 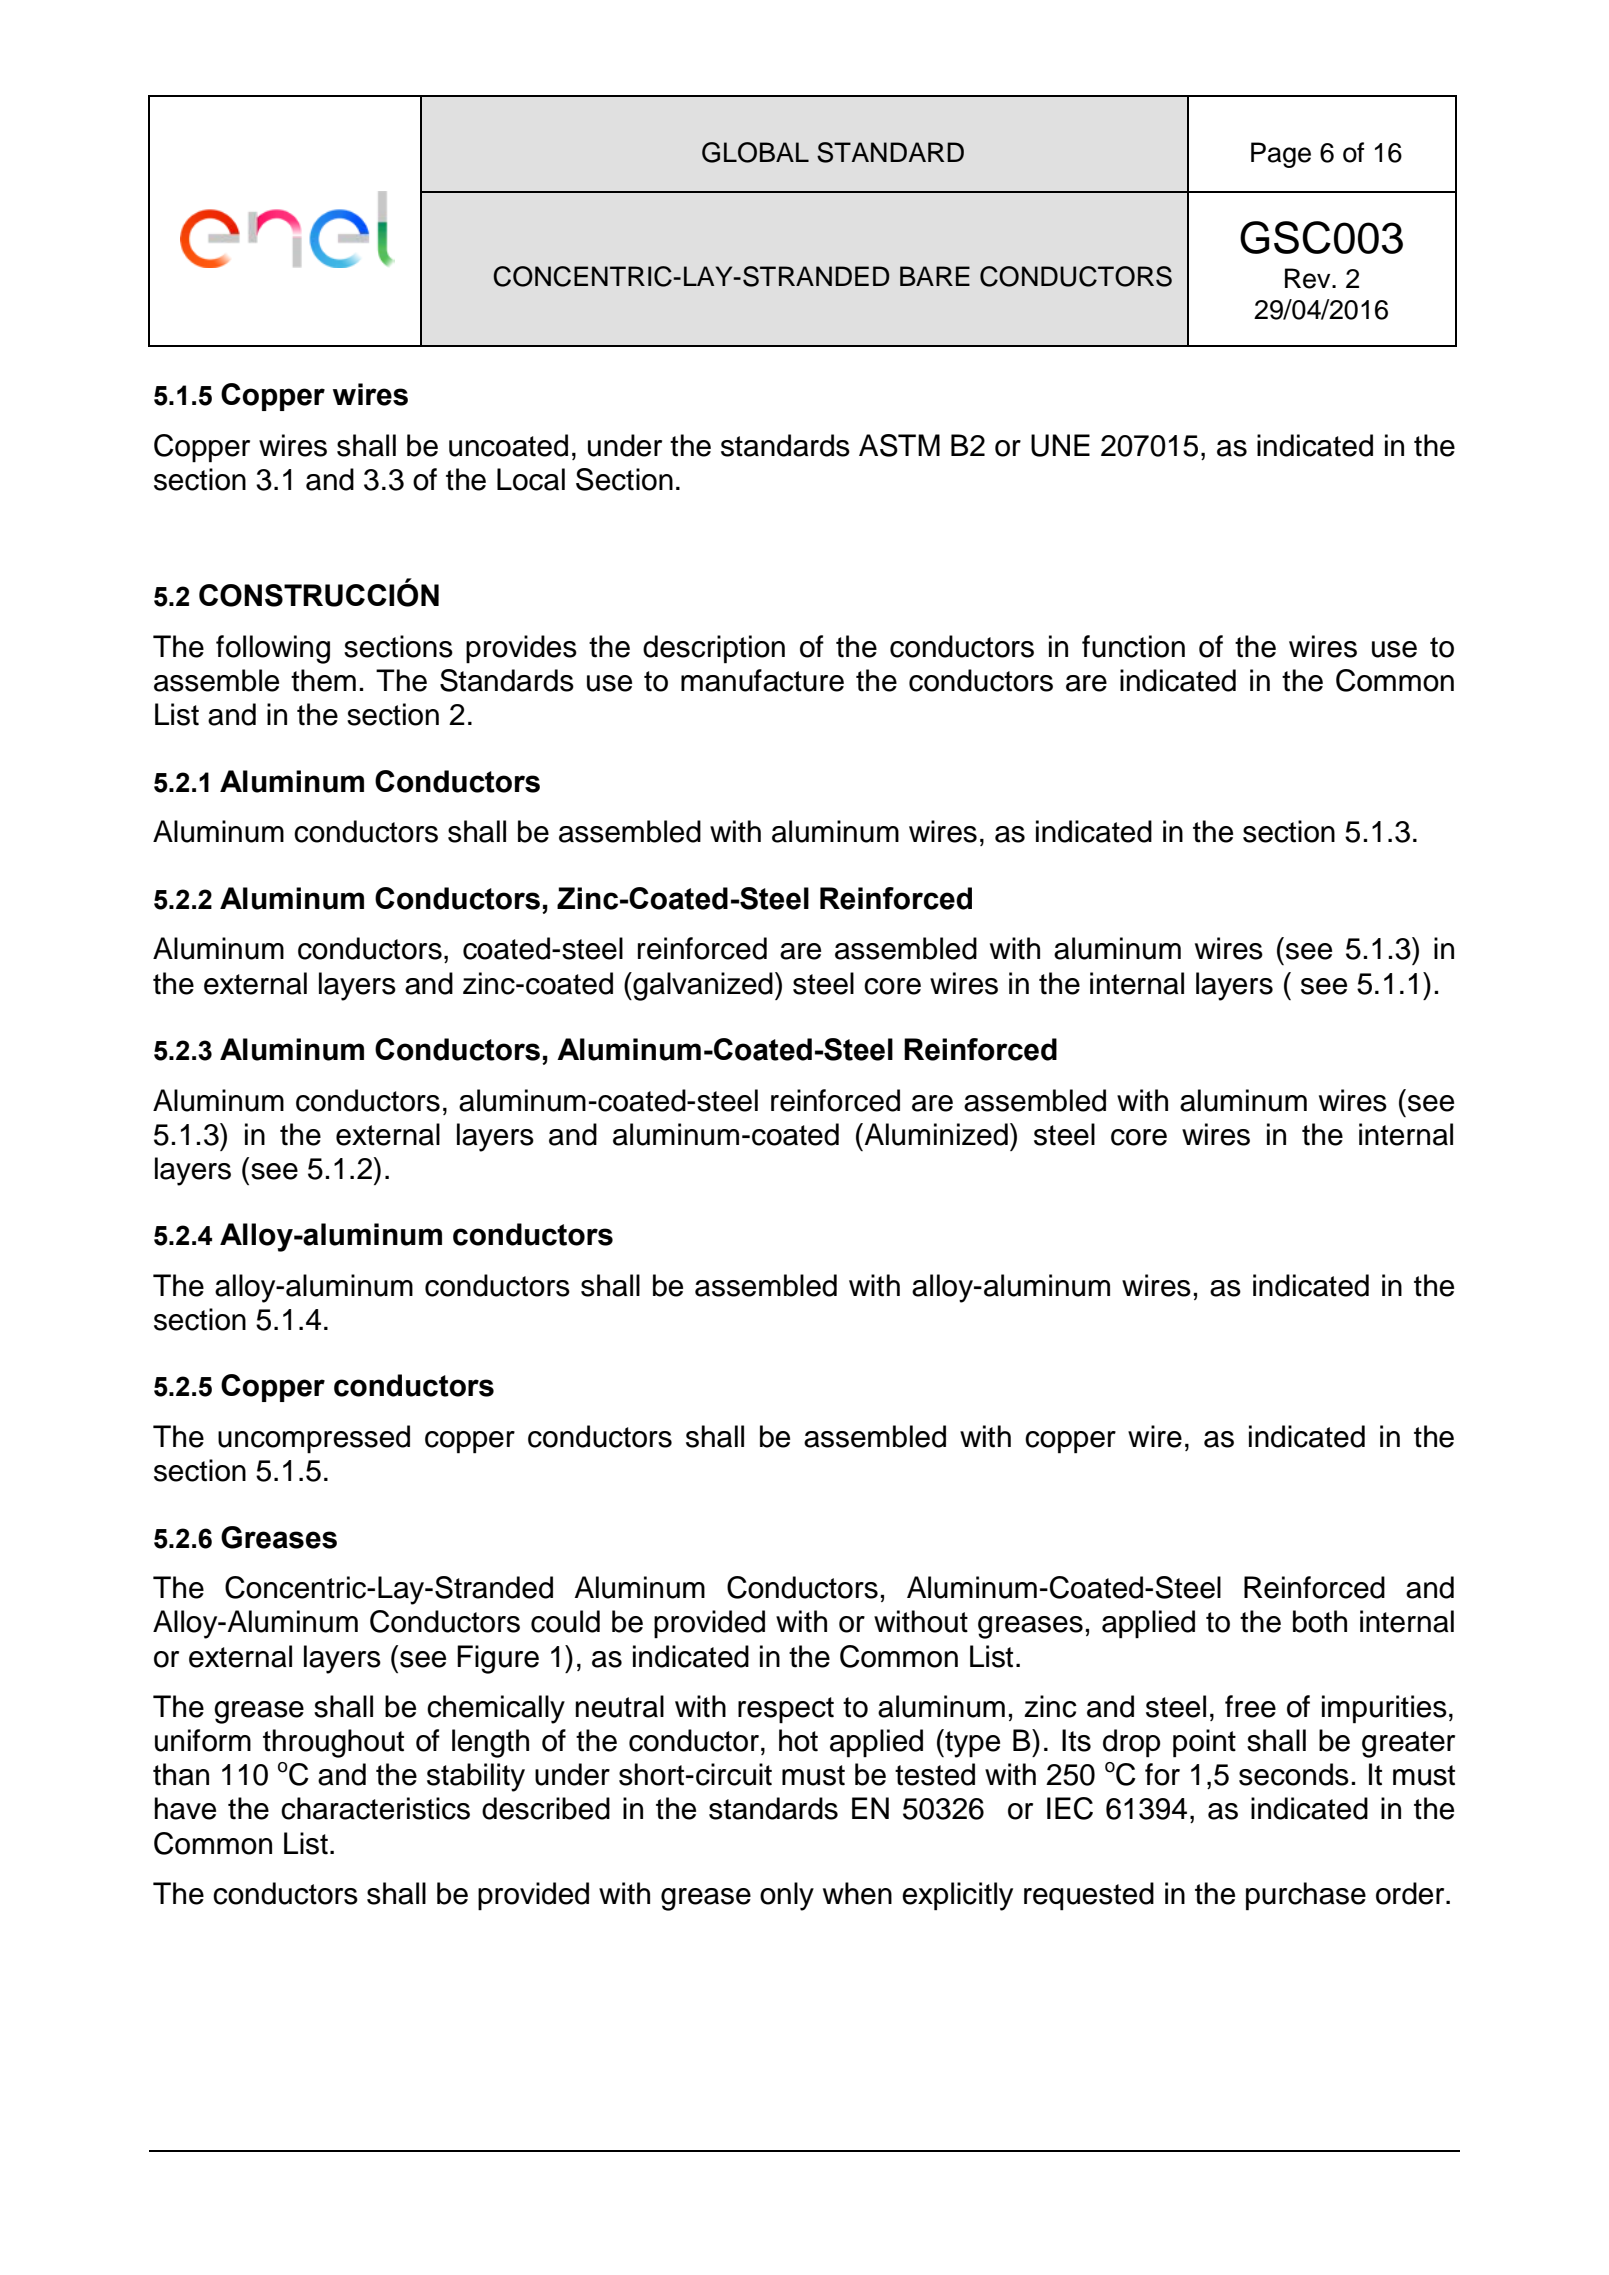 What do you see at coordinates (1281, 155) in the image?
I see `Page` at bounding box center [1281, 155].
